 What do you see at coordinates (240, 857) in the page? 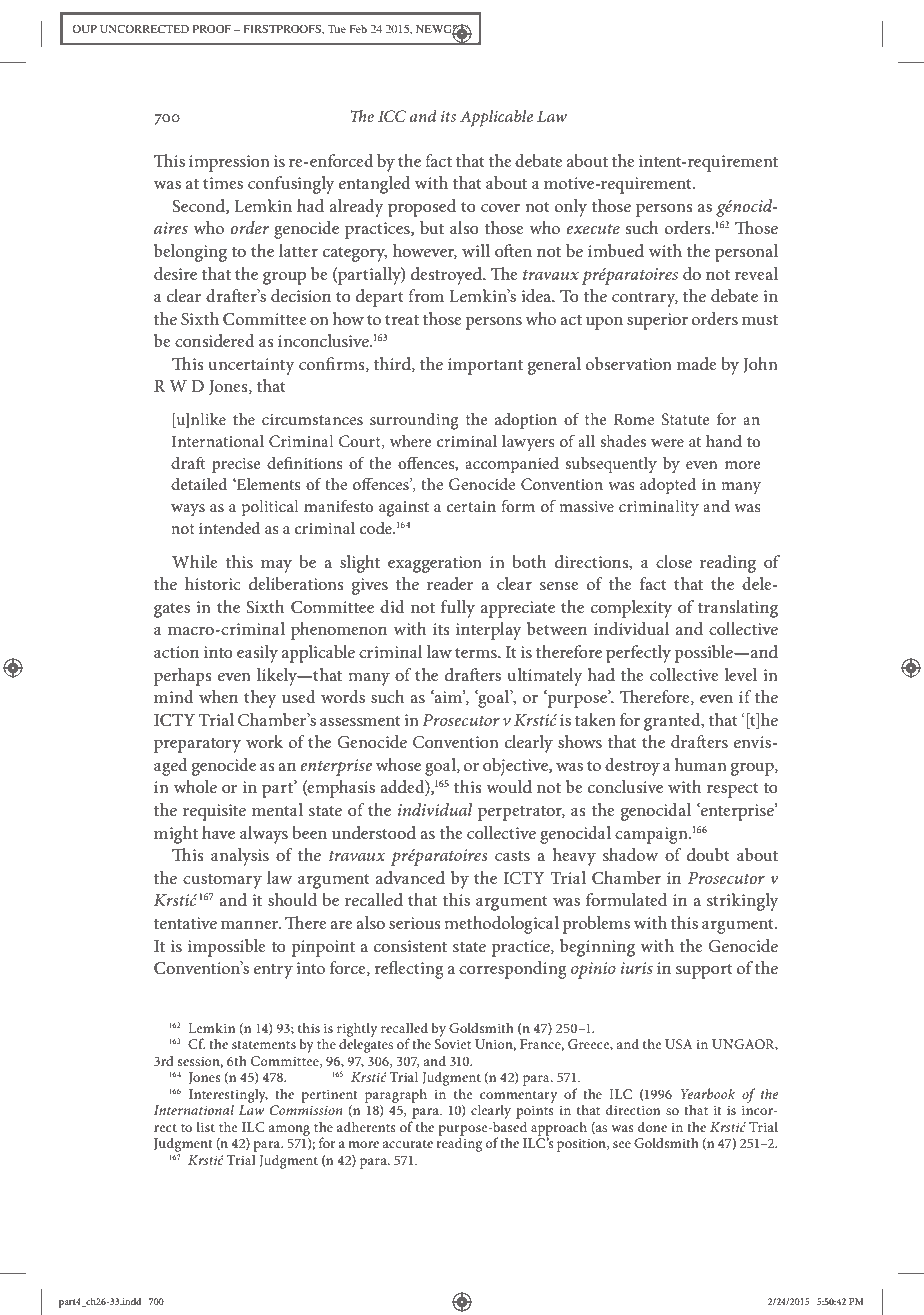
I see `analysis` at bounding box center [240, 857].
